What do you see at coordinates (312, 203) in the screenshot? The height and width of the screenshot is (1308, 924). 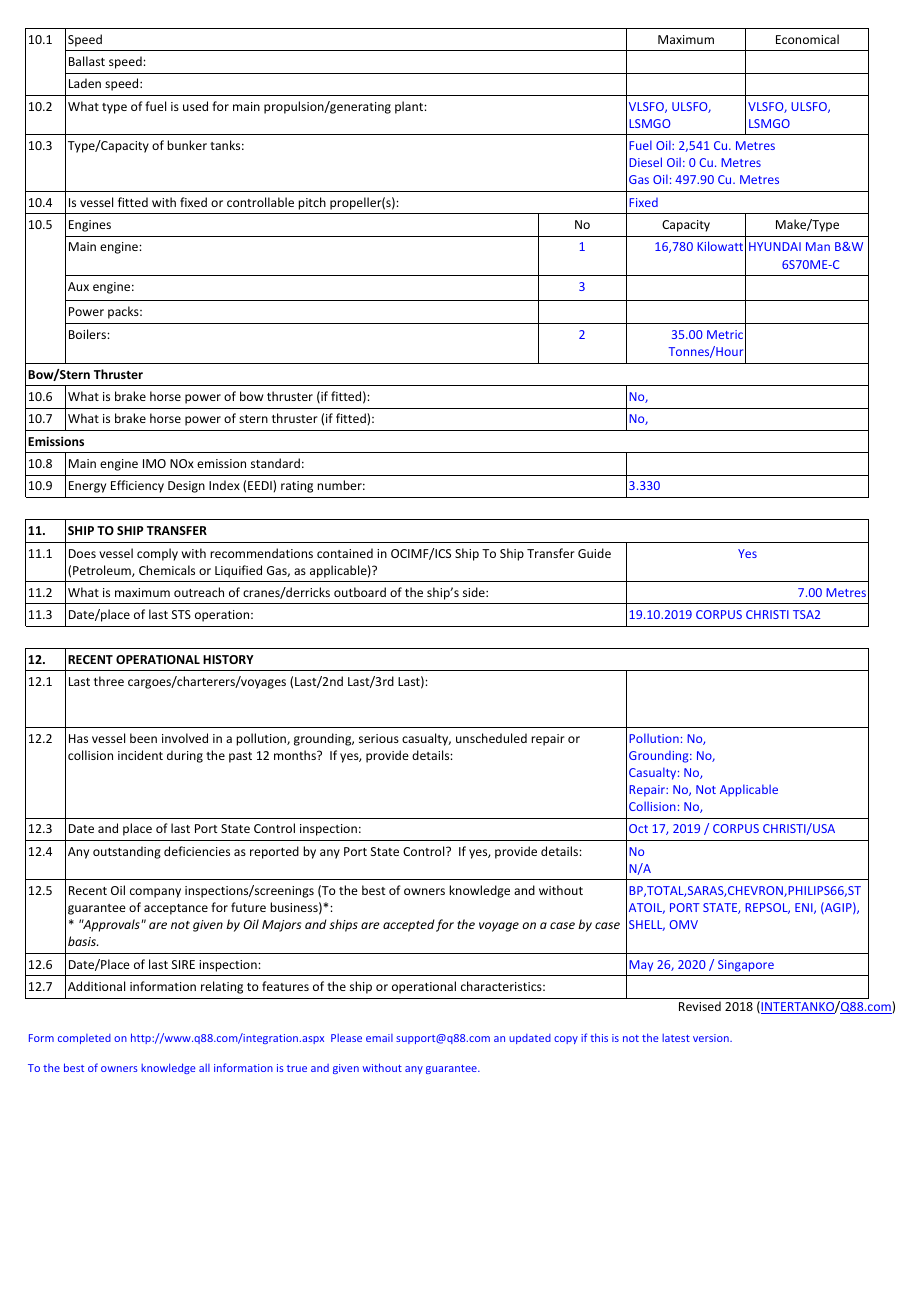 I see `pitch` at bounding box center [312, 203].
